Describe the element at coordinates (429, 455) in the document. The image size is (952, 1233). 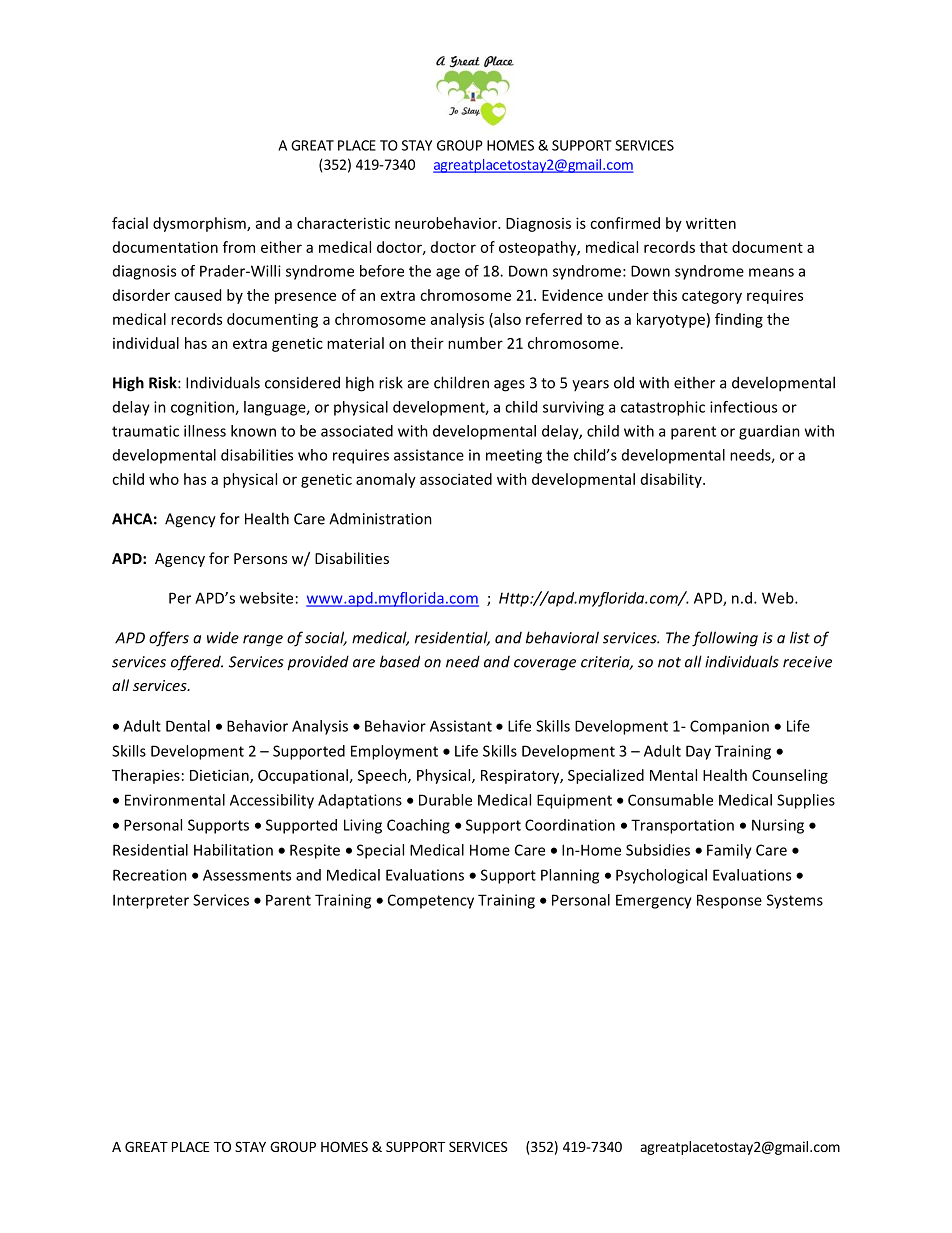
I see `assistance` at that location.
